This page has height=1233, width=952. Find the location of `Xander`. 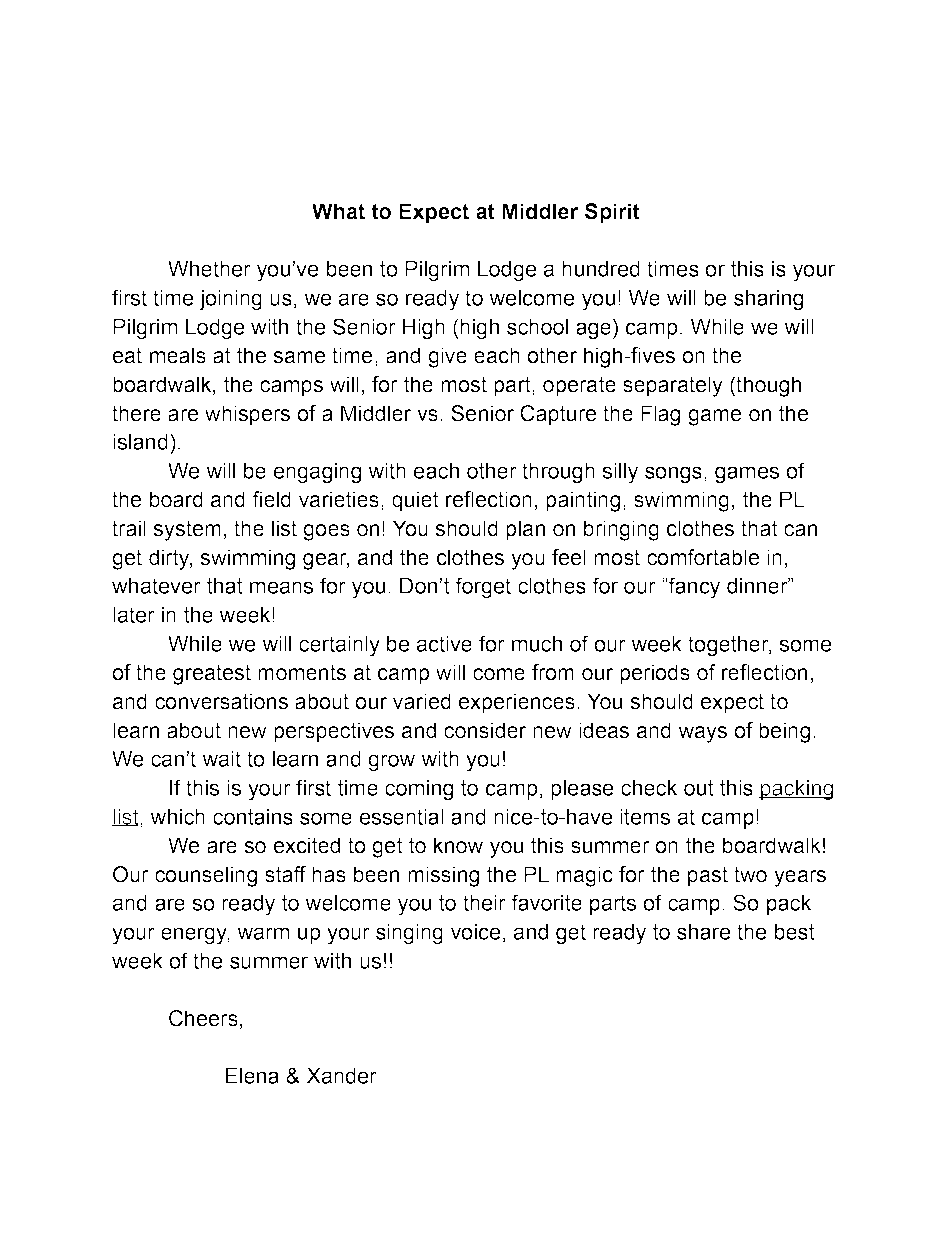

Xander is located at coordinates (342, 1076).
